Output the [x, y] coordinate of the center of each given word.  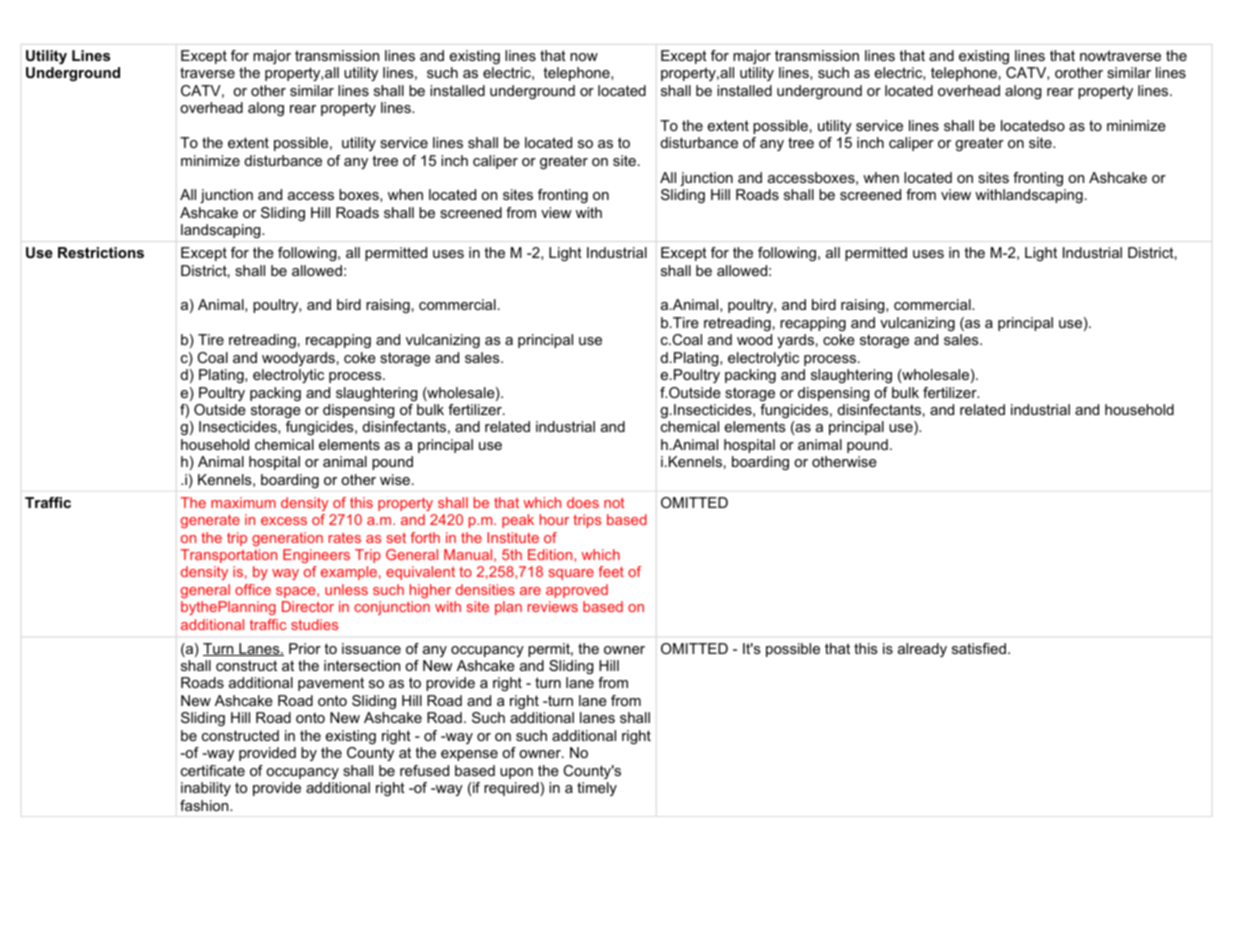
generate [210, 521]
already [922, 650]
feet [611, 571]
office [253, 589]
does [583, 502]
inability [206, 789]
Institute [513, 537]
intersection [362, 665]
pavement [331, 684]
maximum [243, 502]
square [571, 574]
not [614, 502]
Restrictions [101, 252]
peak [518, 521]
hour [554, 519]
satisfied [979, 648]
